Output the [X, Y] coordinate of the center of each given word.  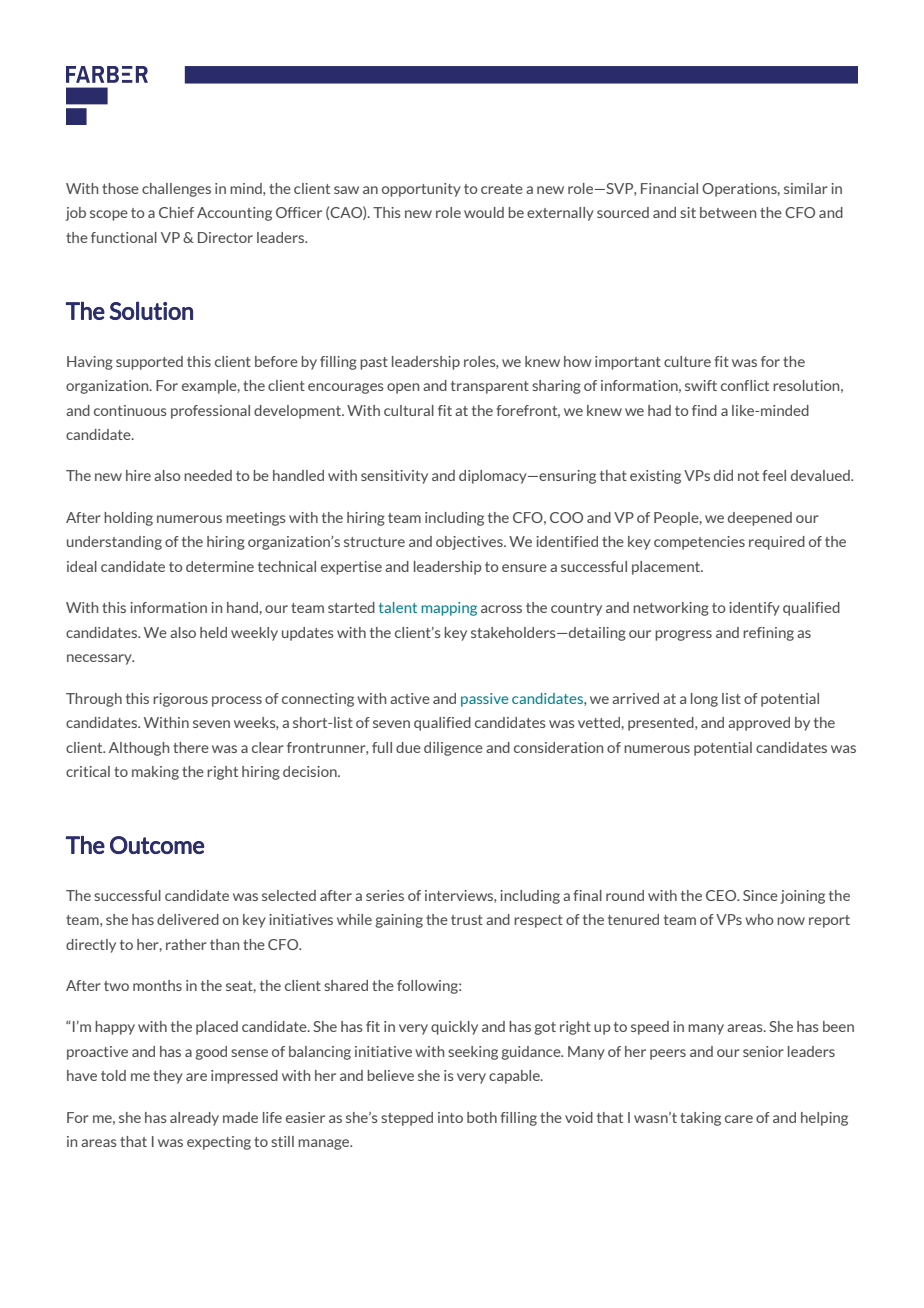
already [194, 1119]
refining [768, 634]
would [484, 212]
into [450, 1117]
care [739, 1119]
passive [485, 700]
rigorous [180, 700]
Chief [176, 212]
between [728, 212]
